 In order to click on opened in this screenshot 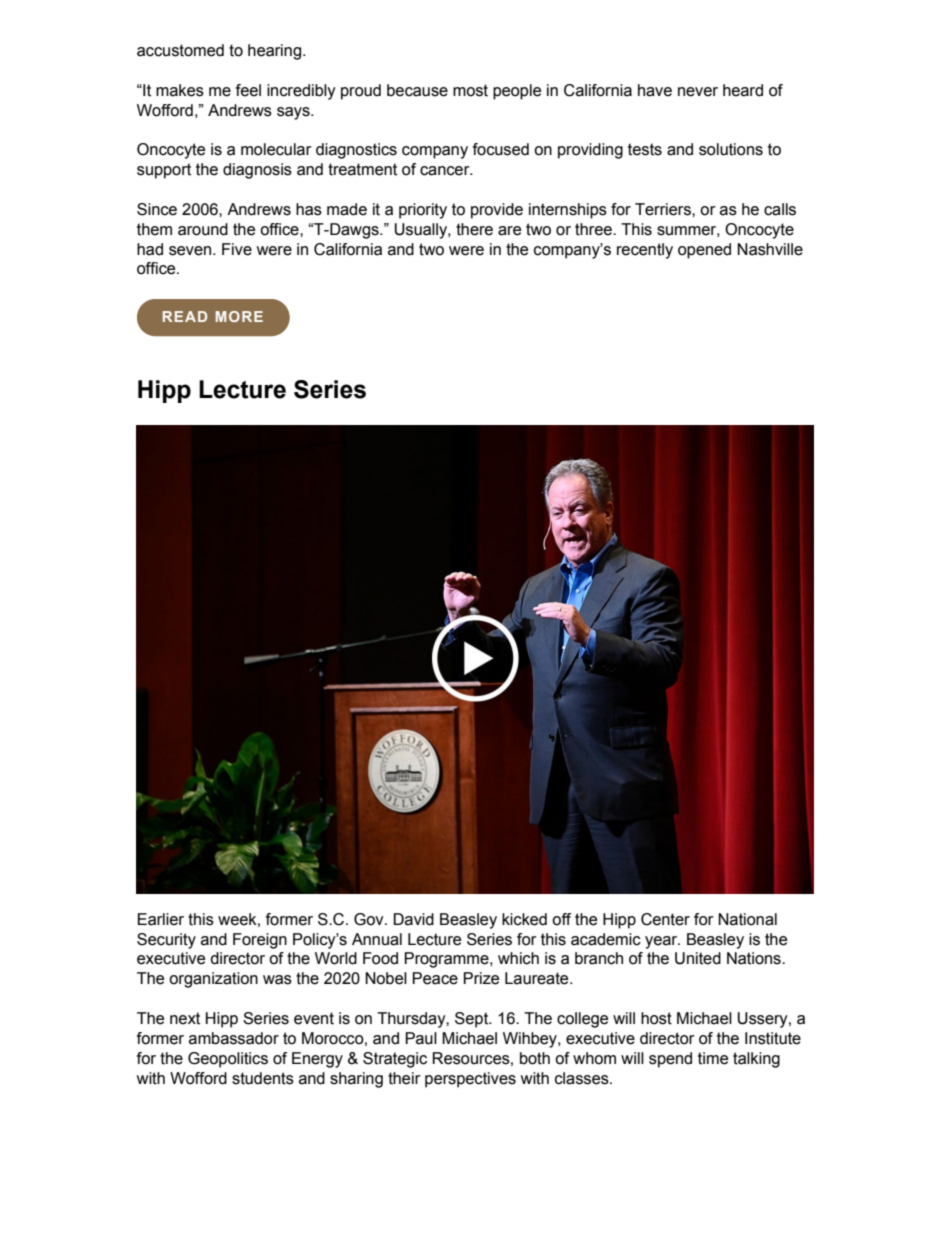, I will do `click(704, 251)`.
